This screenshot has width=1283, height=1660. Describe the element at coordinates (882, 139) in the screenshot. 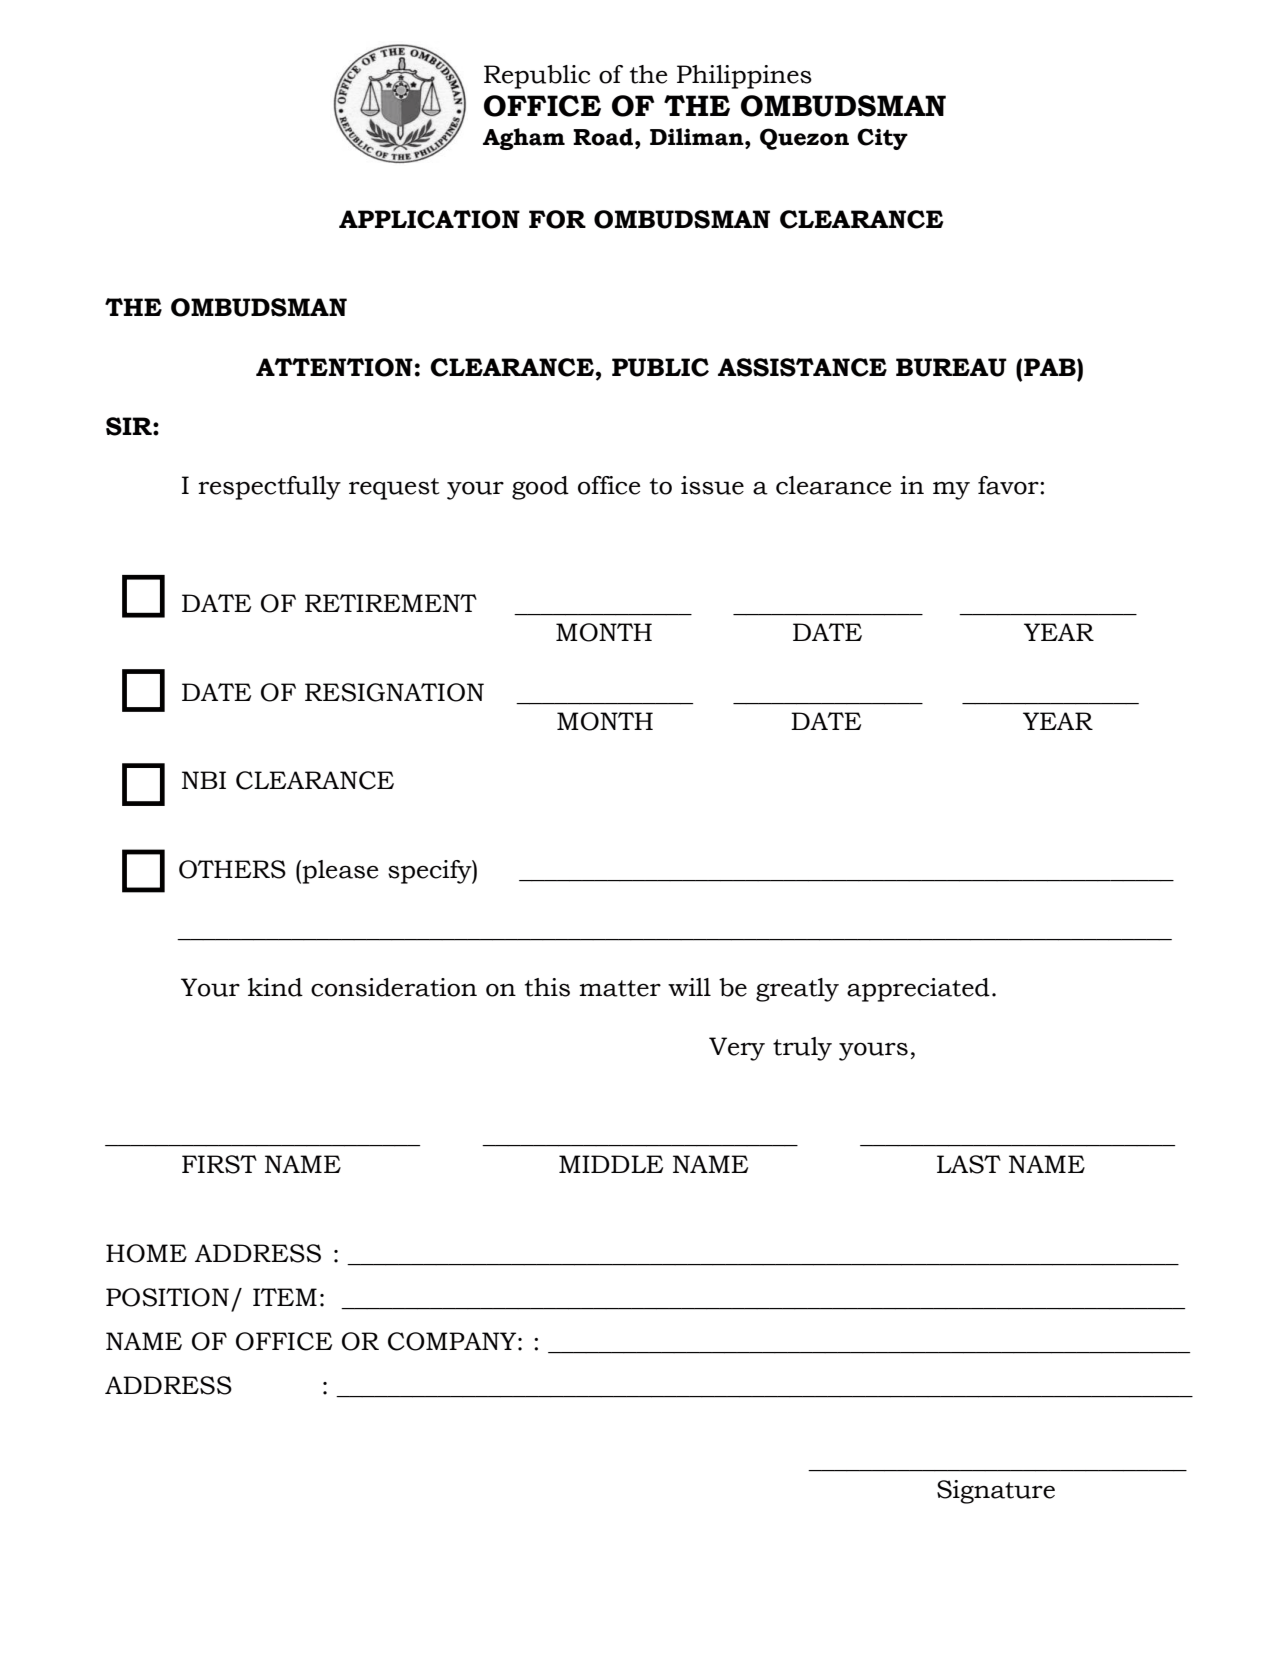

I see `City` at that location.
